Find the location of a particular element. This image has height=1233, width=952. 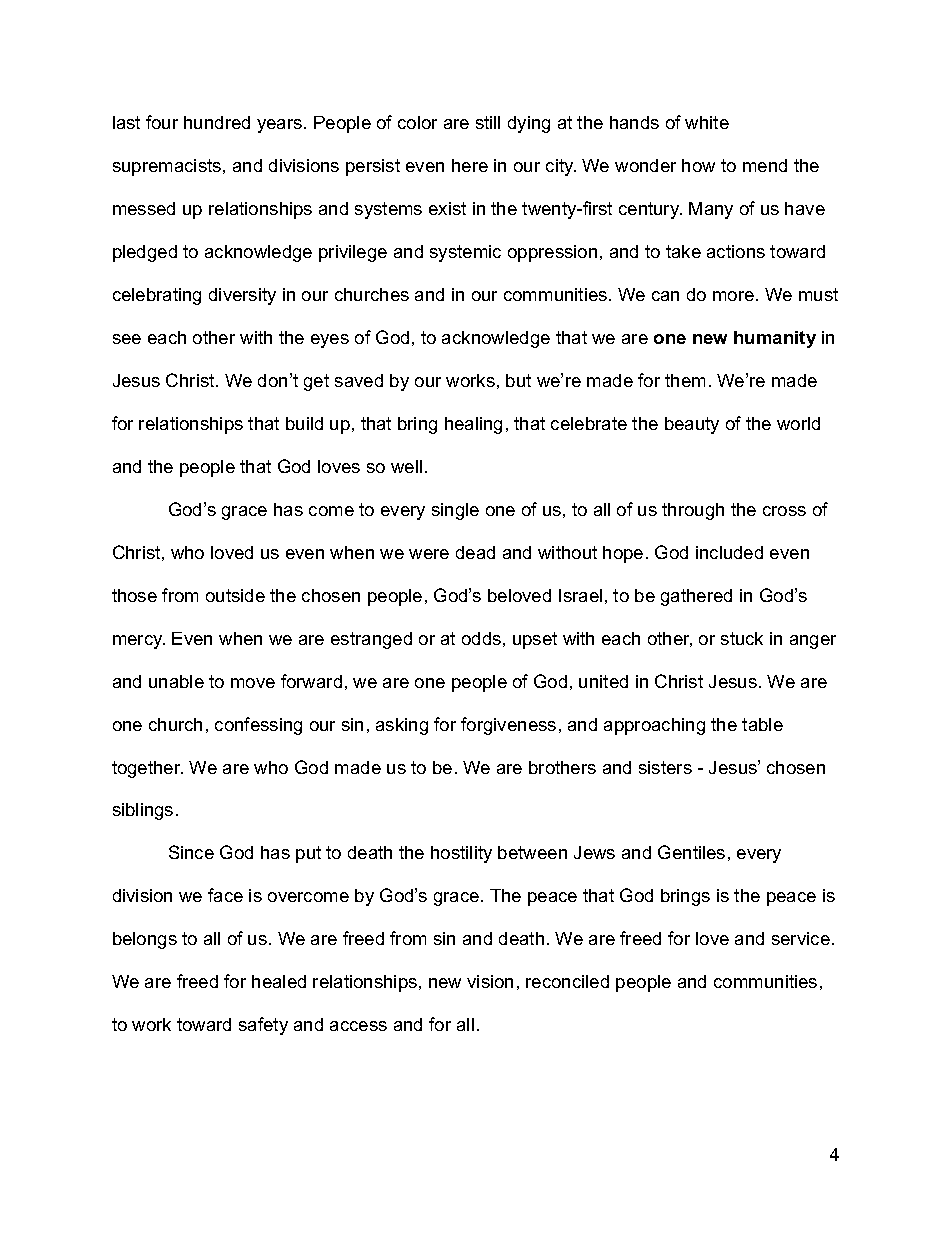

dead is located at coordinates (475, 552).
